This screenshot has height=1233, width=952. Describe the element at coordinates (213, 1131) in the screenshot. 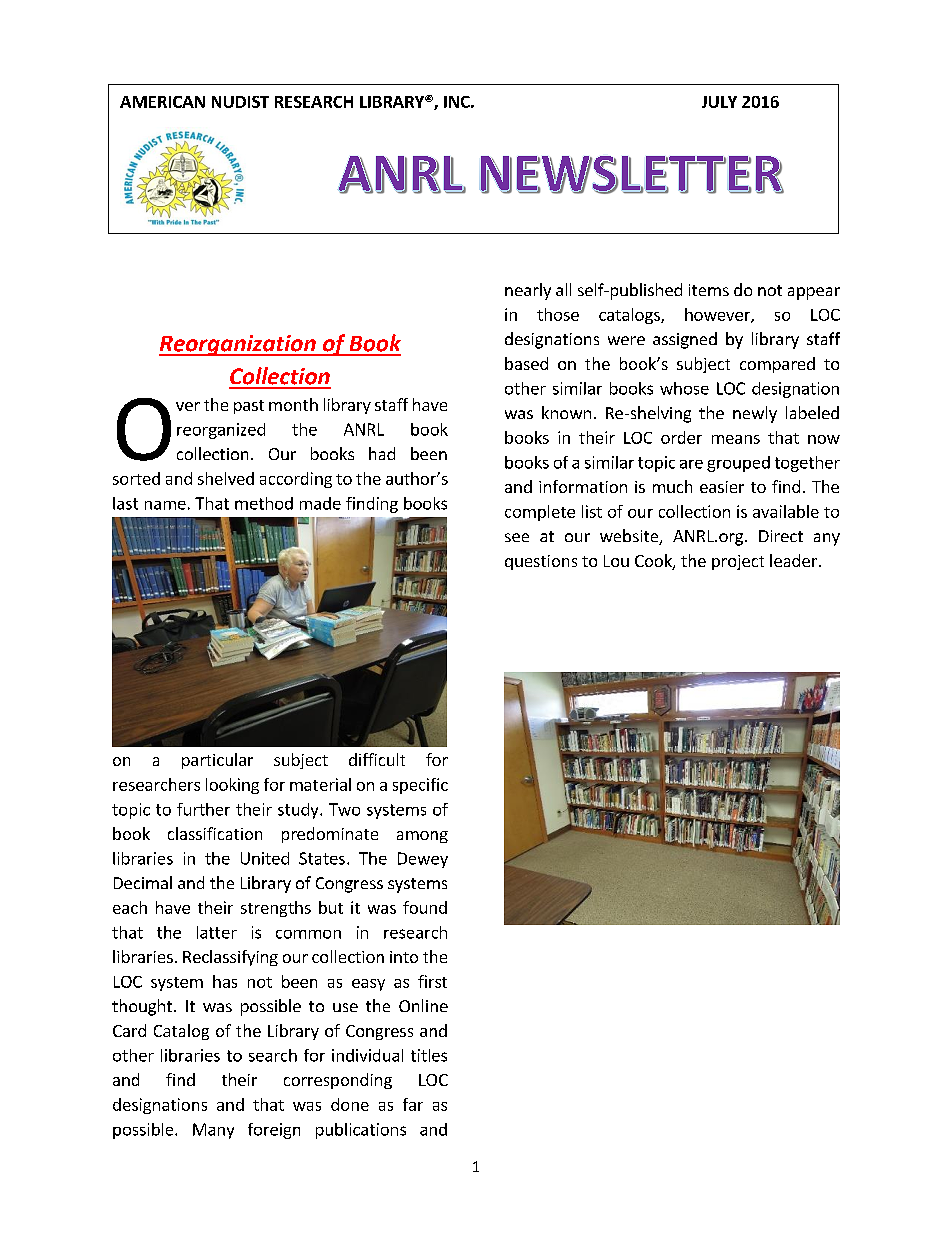

I see `Many` at that location.
